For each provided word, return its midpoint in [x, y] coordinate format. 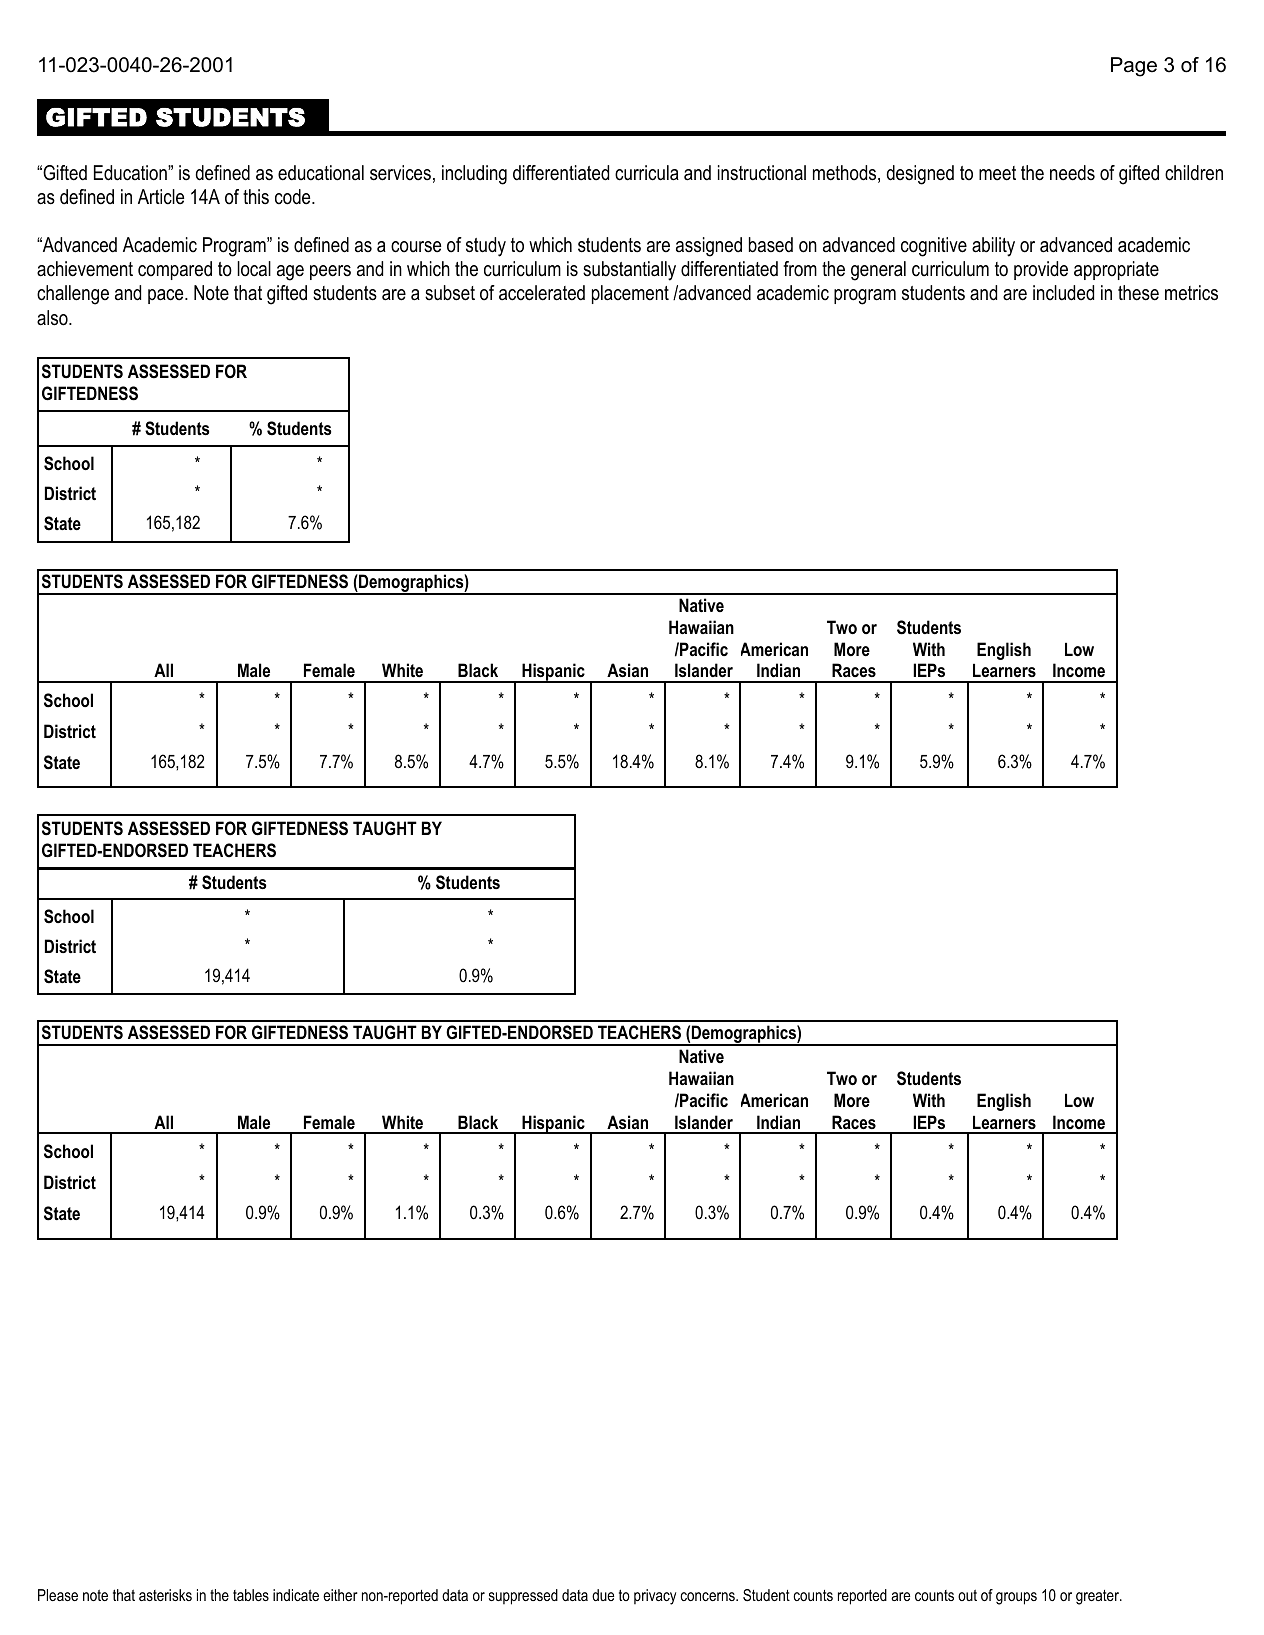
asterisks [165, 1595]
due [603, 1595]
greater [1098, 1597]
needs [1072, 173]
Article [161, 197]
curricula [647, 173]
